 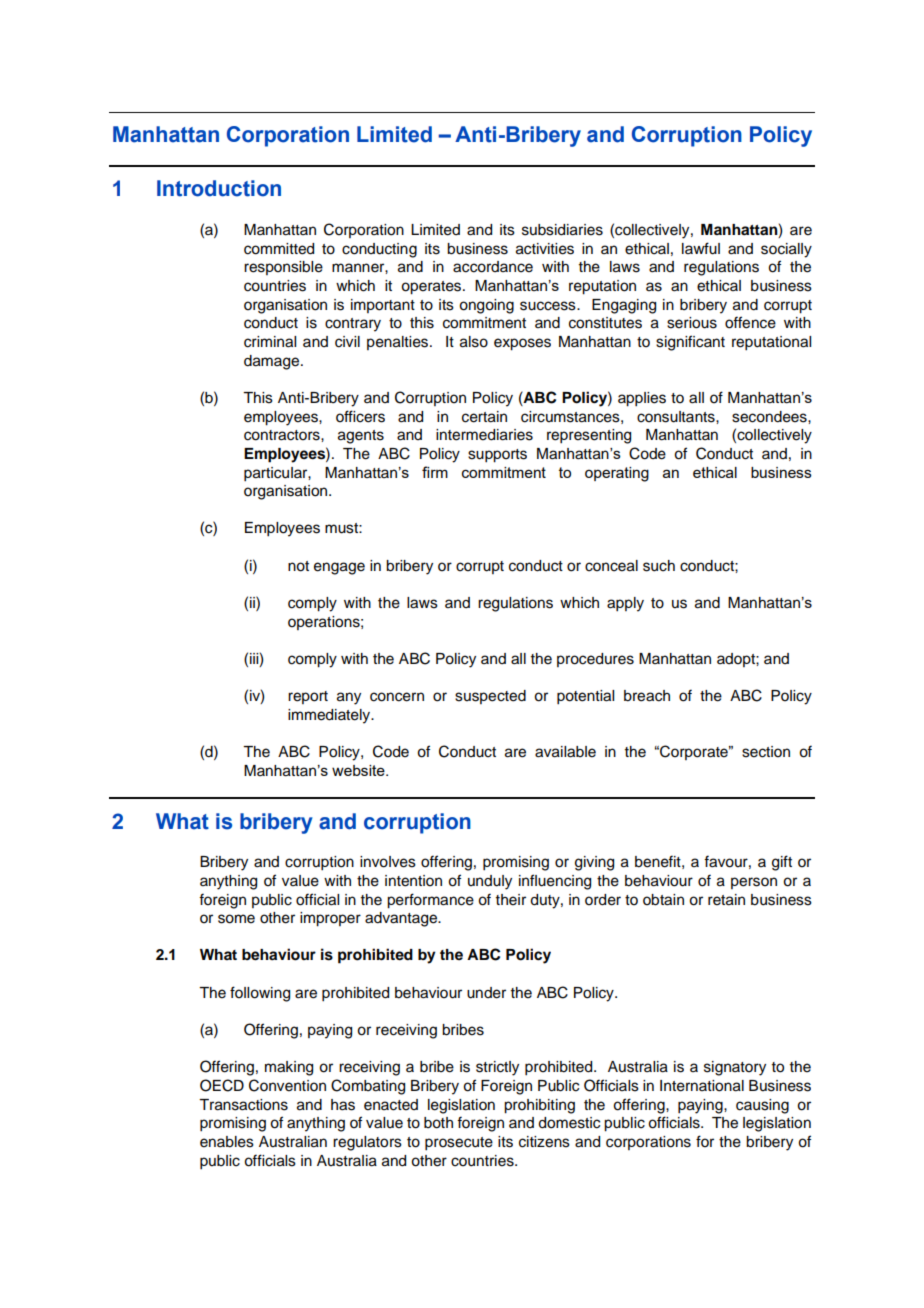 I want to click on report, so click(x=308, y=697).
